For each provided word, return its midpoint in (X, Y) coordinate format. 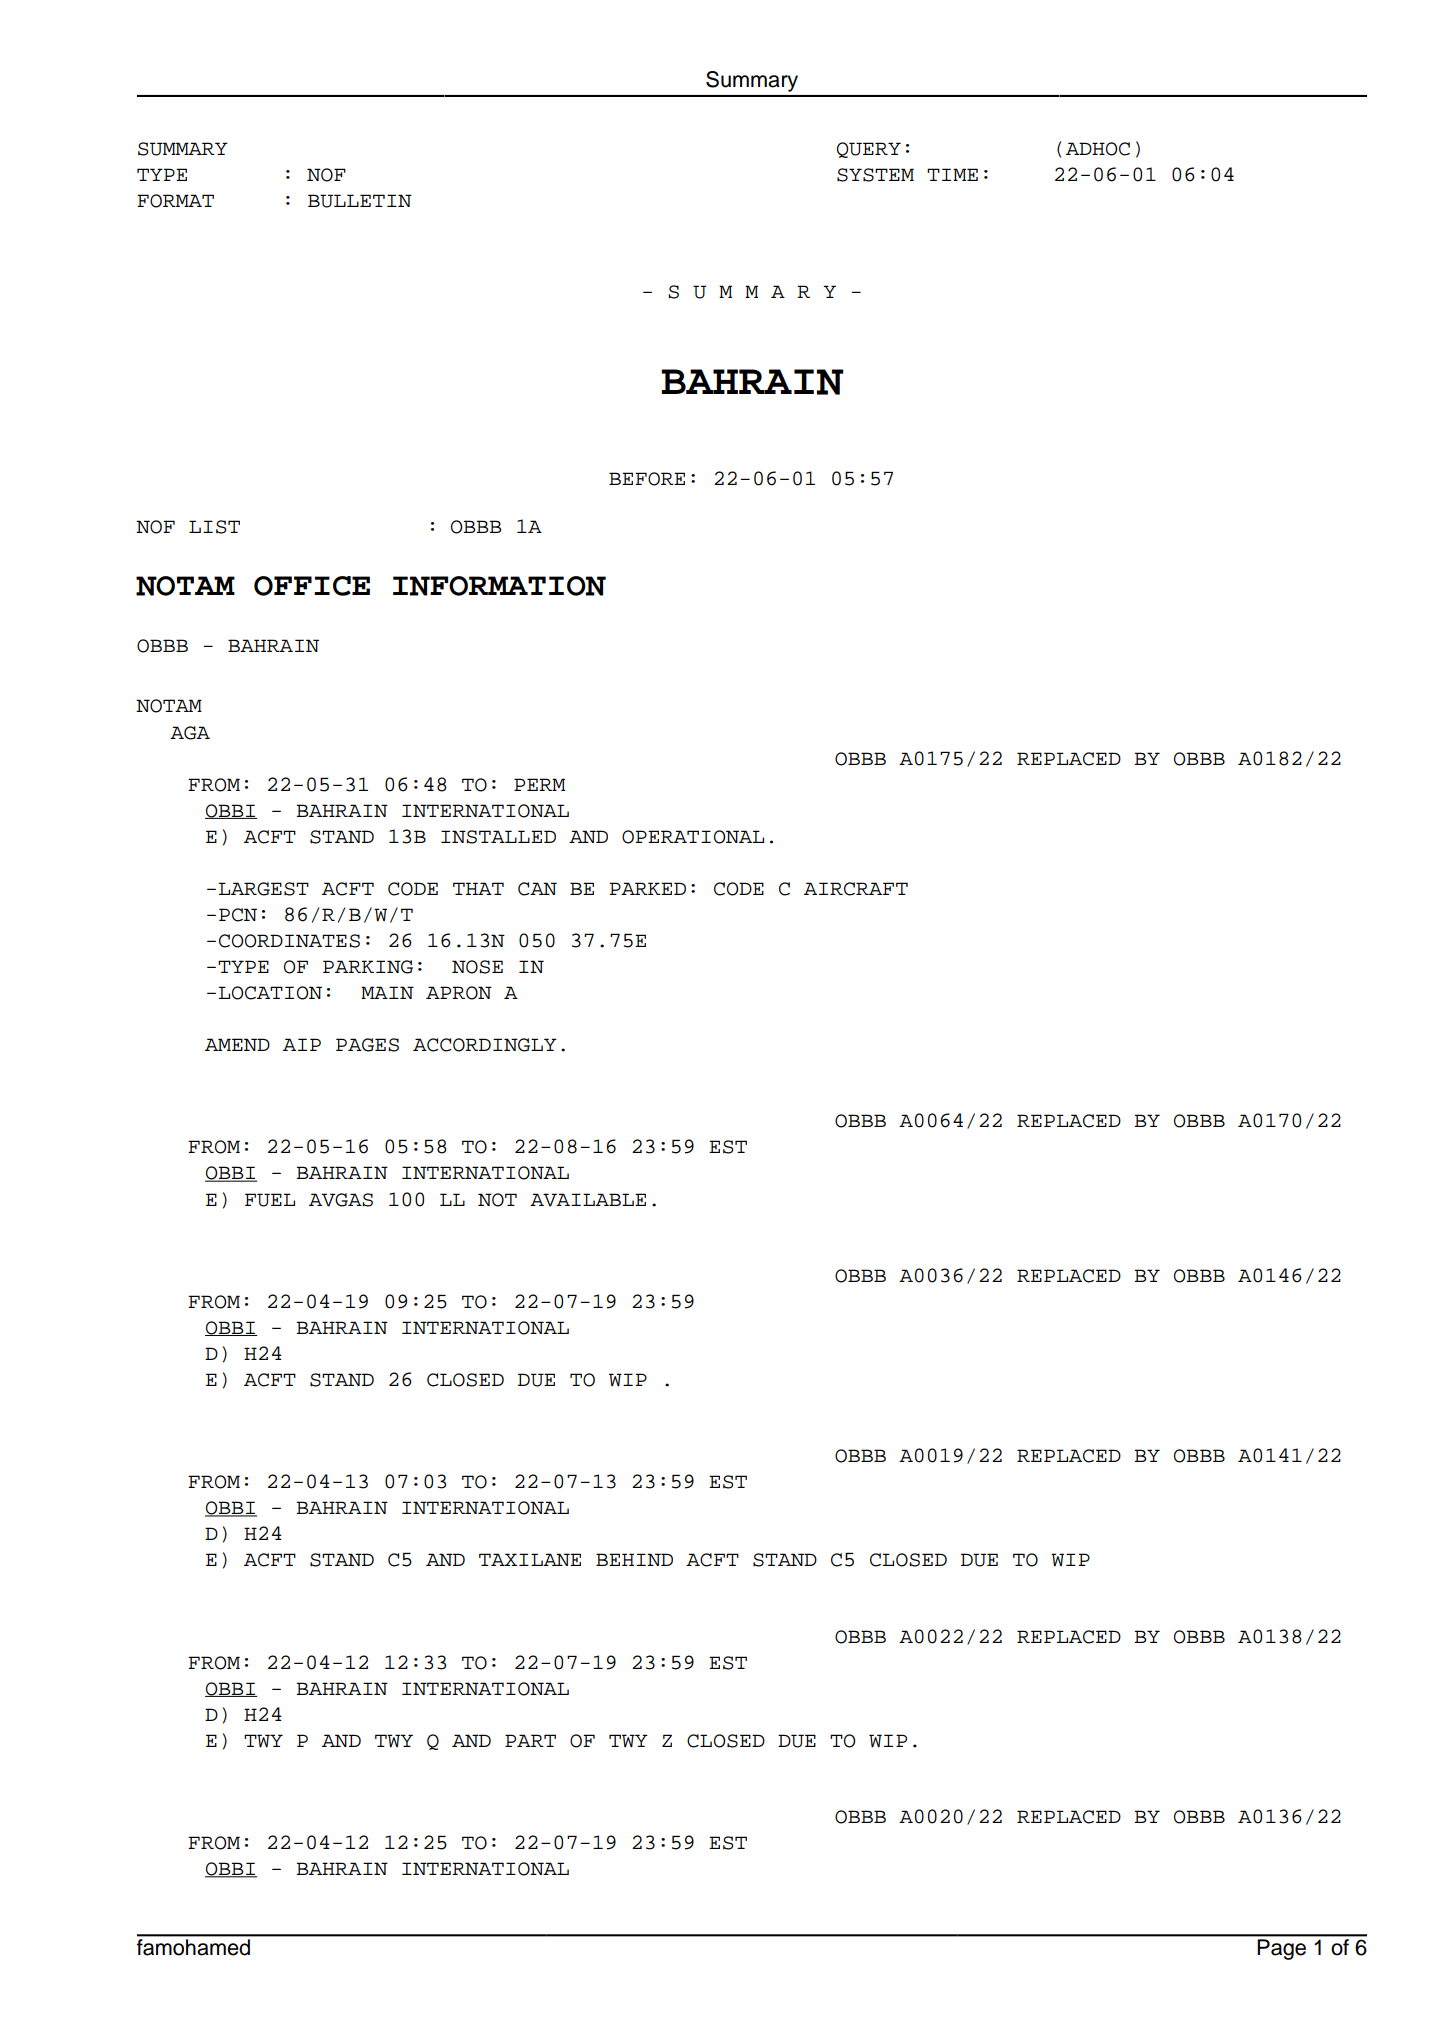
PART (530, 1740)
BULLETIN (360, 201)
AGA (190, 733)
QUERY (869, 150)
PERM (539, 784)
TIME (952, 174)
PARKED (648, 888)
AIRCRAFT (856, 889)
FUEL (270, 1200)
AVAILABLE (588, 1200)
